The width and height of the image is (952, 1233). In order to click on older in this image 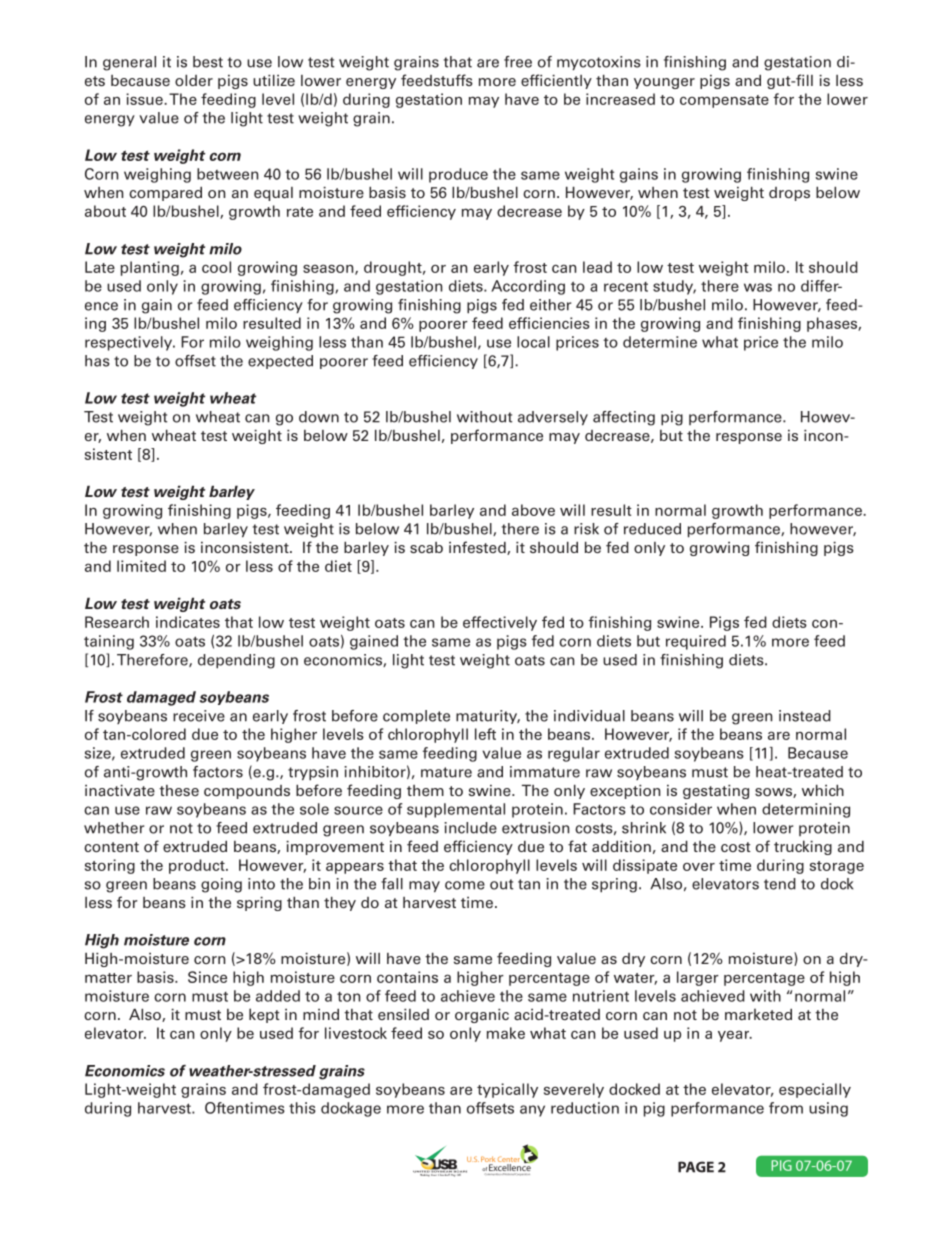, I will do `click(194, 80)`.
